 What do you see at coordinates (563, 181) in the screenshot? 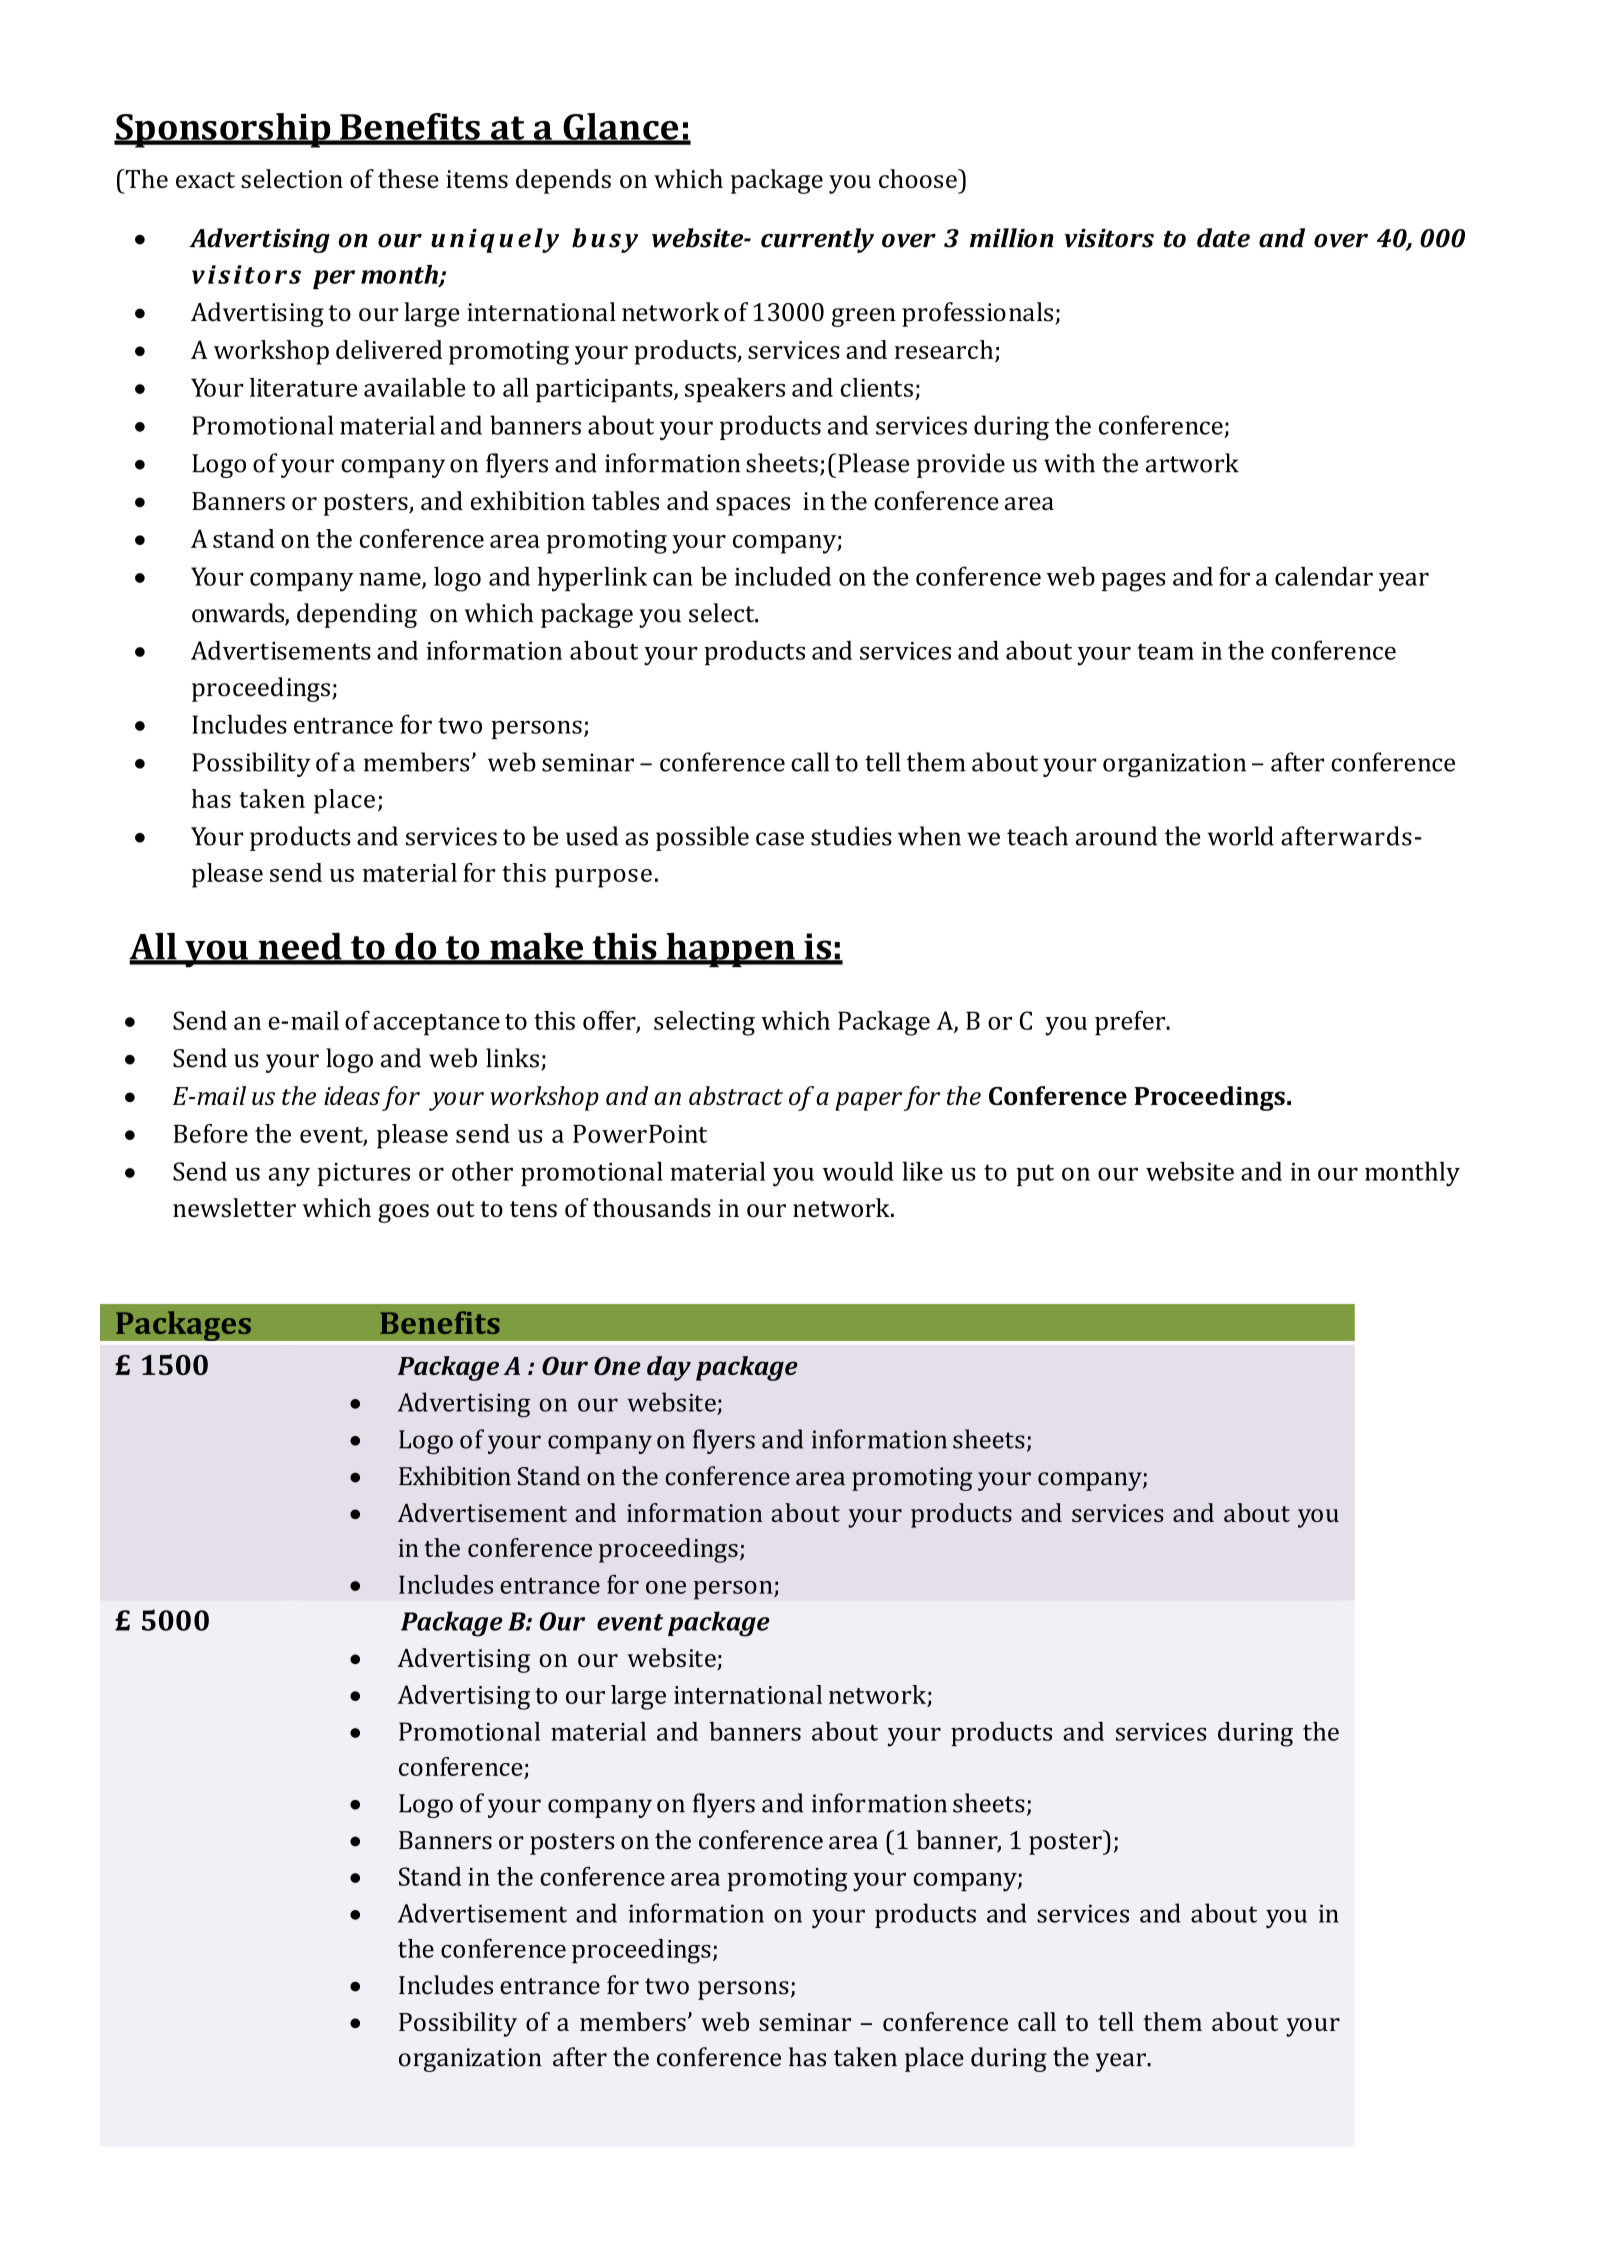
I see `depends` at bounding box center [563, 181].
